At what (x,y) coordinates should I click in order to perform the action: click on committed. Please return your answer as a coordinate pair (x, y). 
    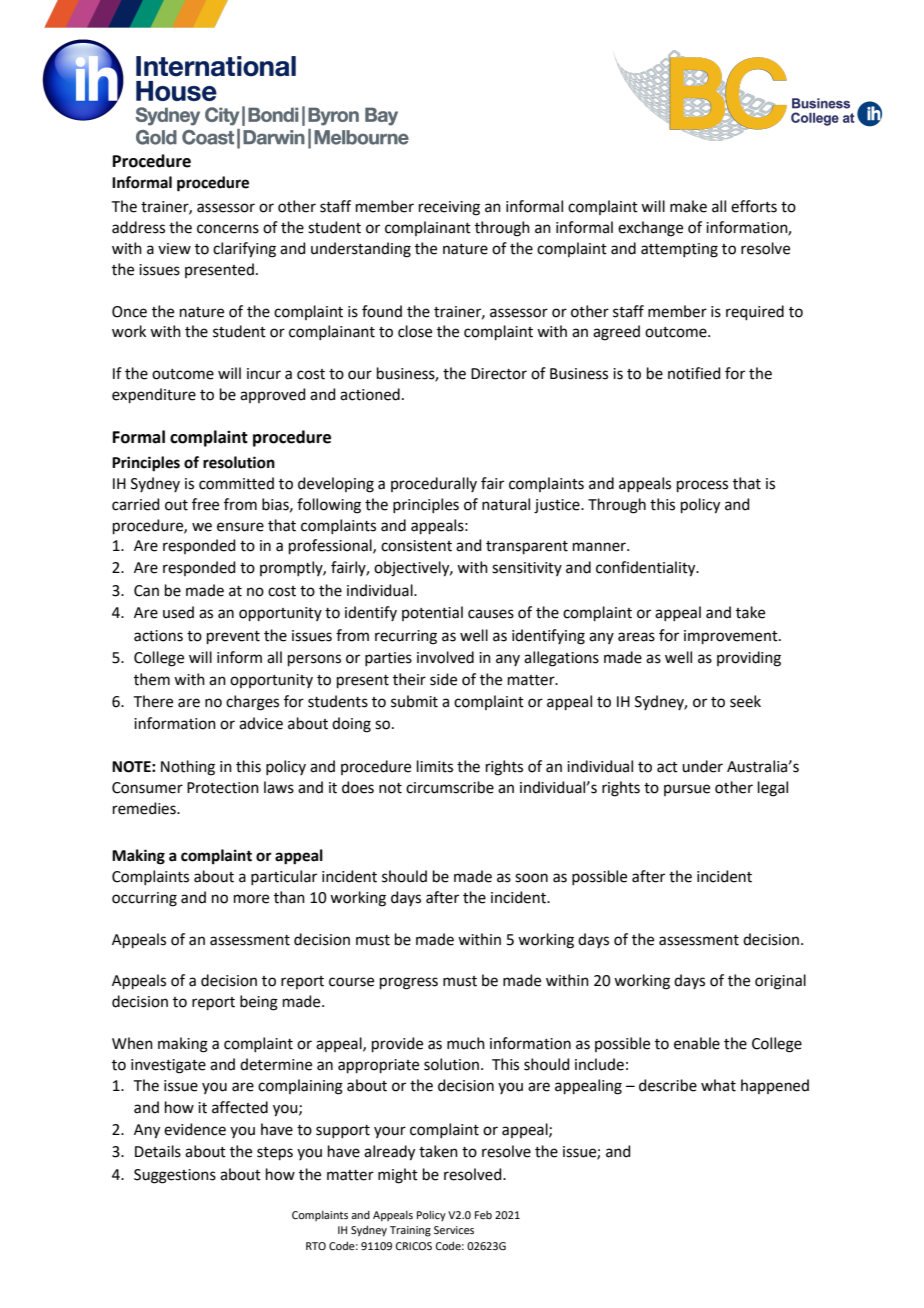
    Looking at the image, I should click on (236, 483).
